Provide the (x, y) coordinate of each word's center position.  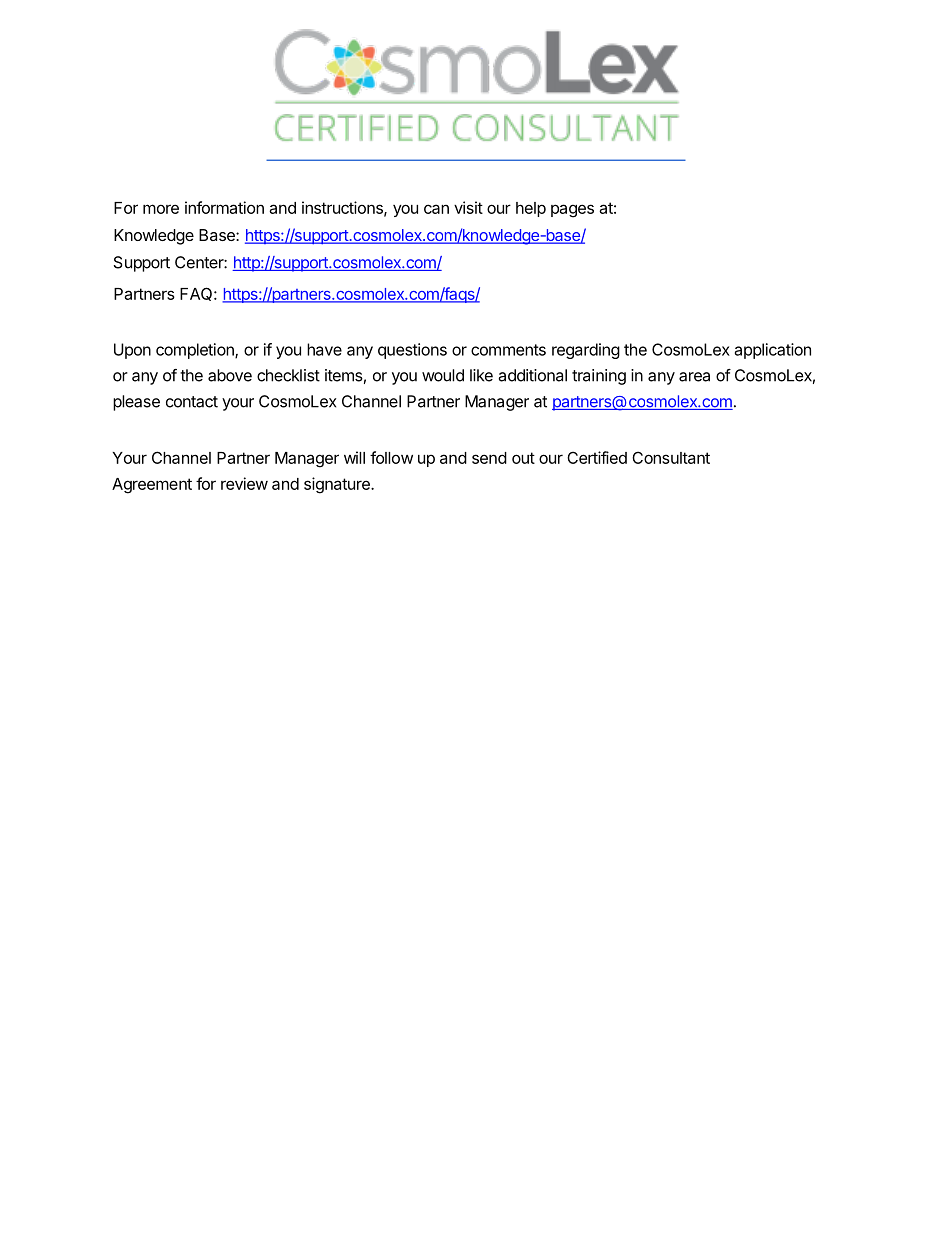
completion (196, 351)
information (224, 207)
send (489, 458)
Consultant (671, 457)
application (773, 351)
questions (412, 351)
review (244, 483)
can (436, 209)
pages (572, 211)
